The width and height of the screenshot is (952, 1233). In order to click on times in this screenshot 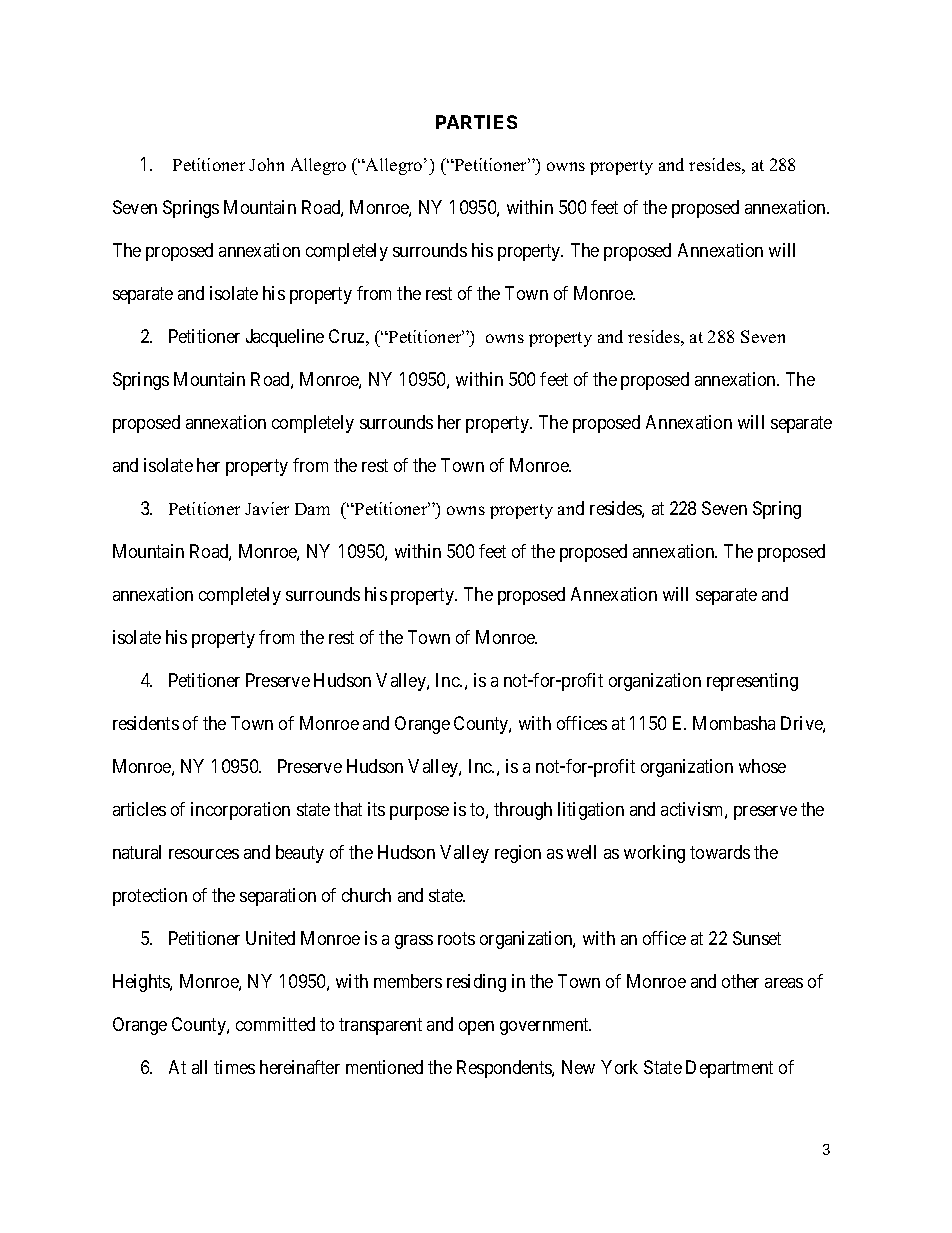, I will do `click(234, 1067)`.
